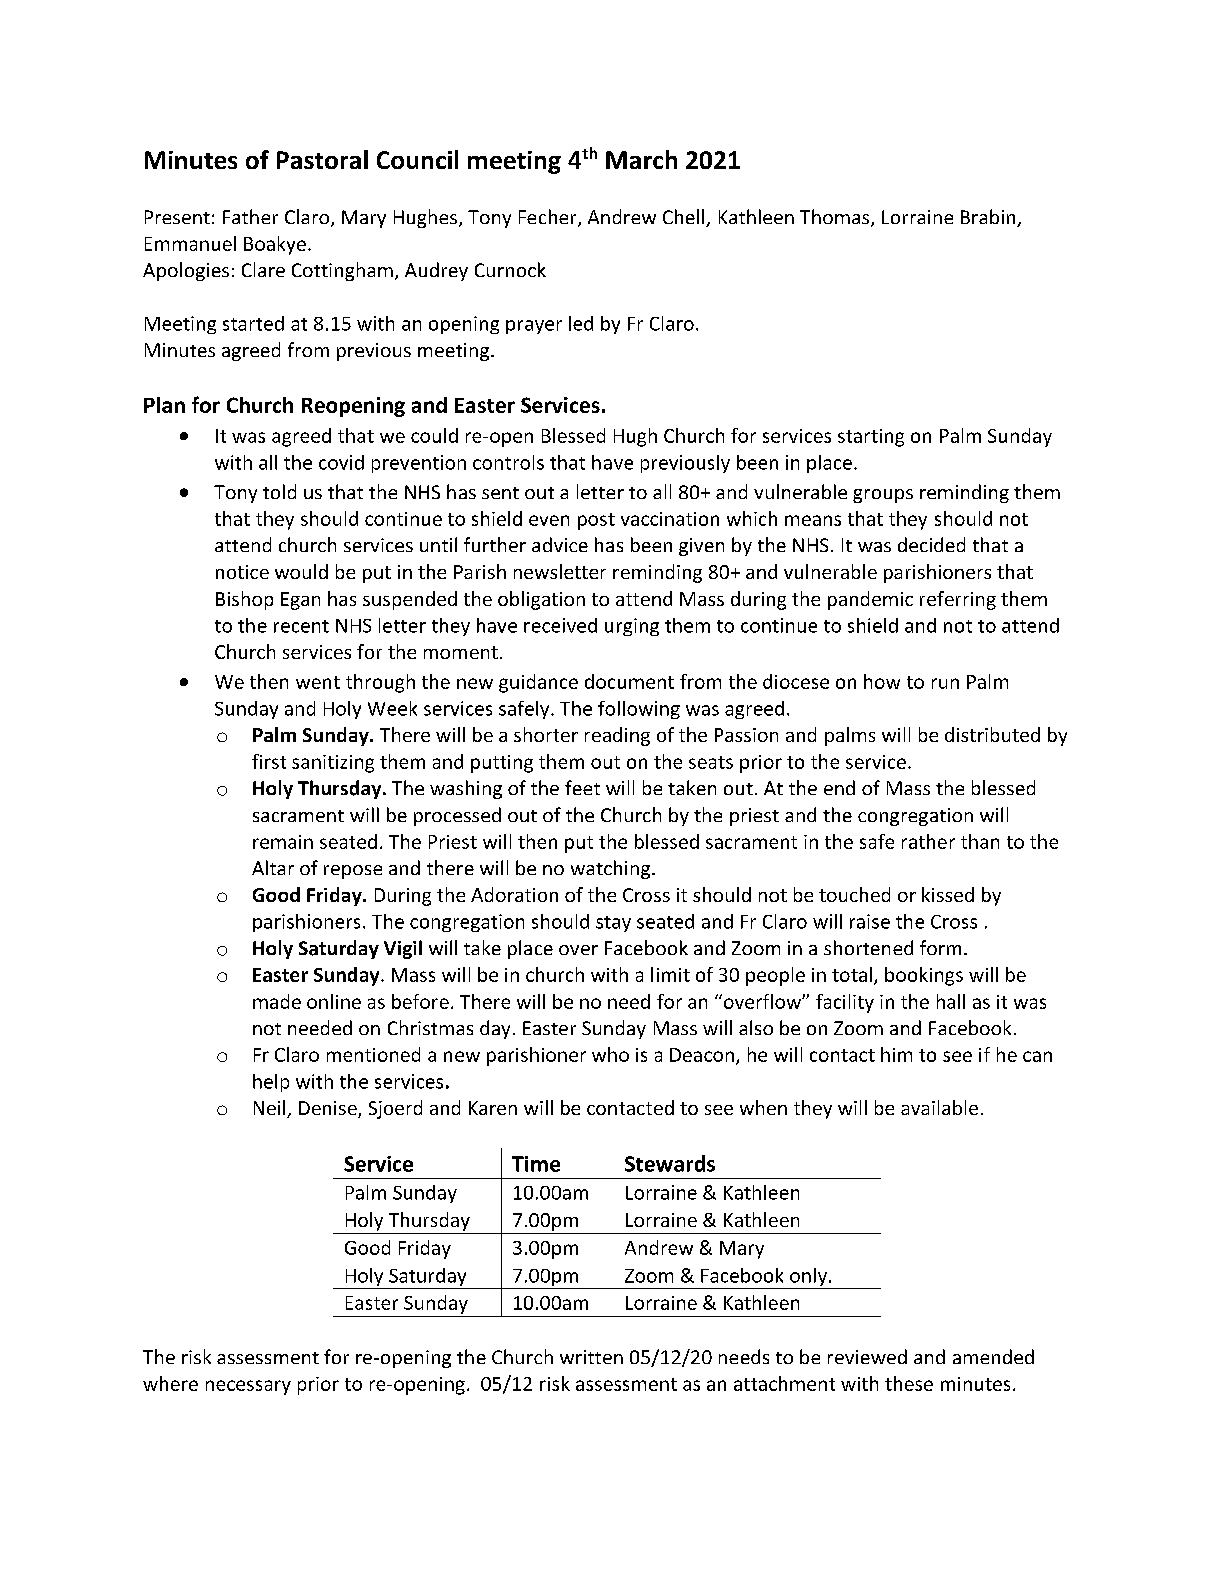 The width and height of the screenshot is (1214, 1571). Describe the element at coordinates (836, 218) in the screenshot. I see `Thomas` at that location.
